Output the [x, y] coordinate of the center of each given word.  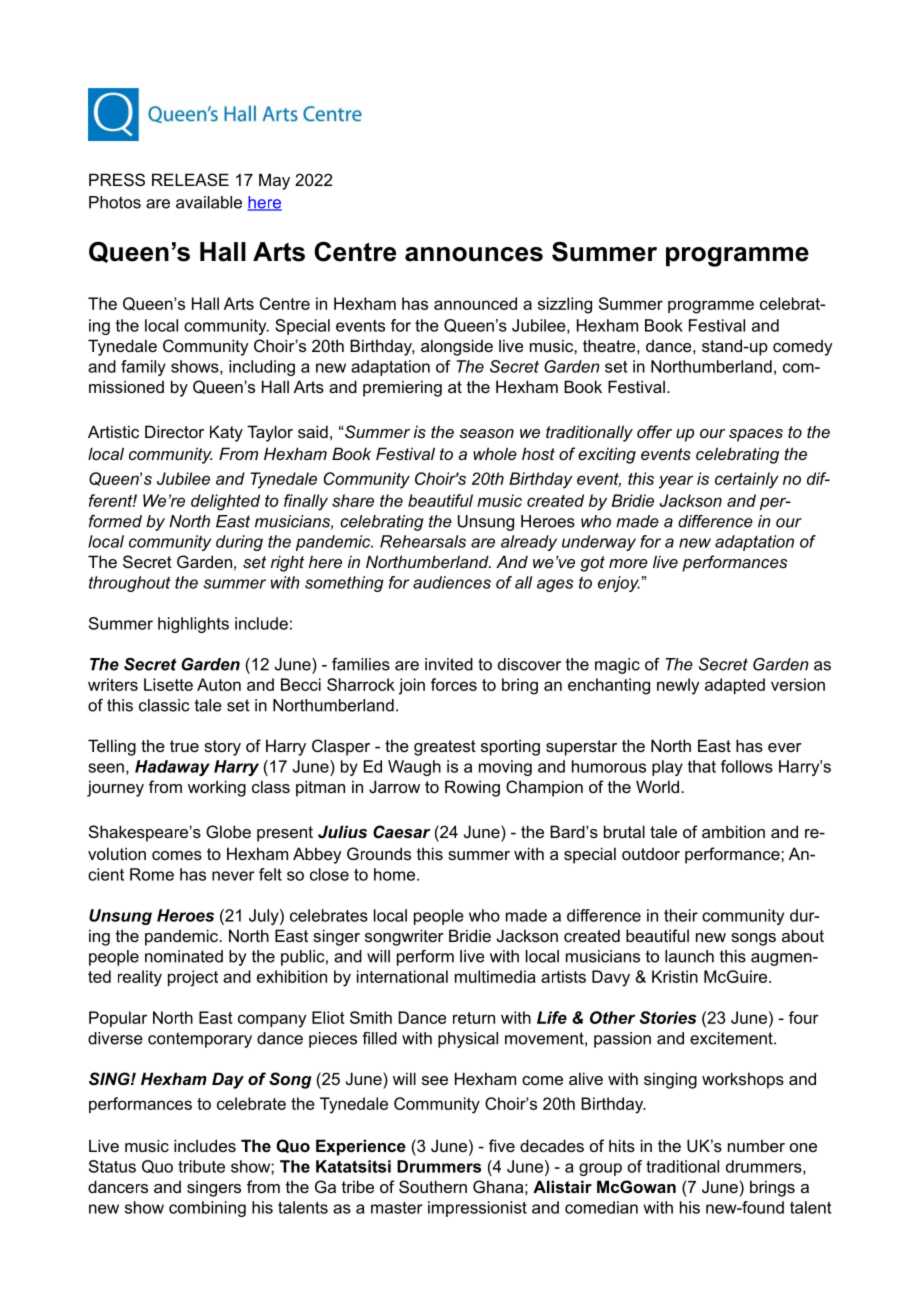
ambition [733, 831]
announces [474, 254]
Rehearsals [423, 541]
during [239, 543]
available [209, 202]
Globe [228, 831]
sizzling [565, 305]
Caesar [401, 832]
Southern [433, 1186]
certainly [747, 480]
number [756, 1145]
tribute [201, 1166]
